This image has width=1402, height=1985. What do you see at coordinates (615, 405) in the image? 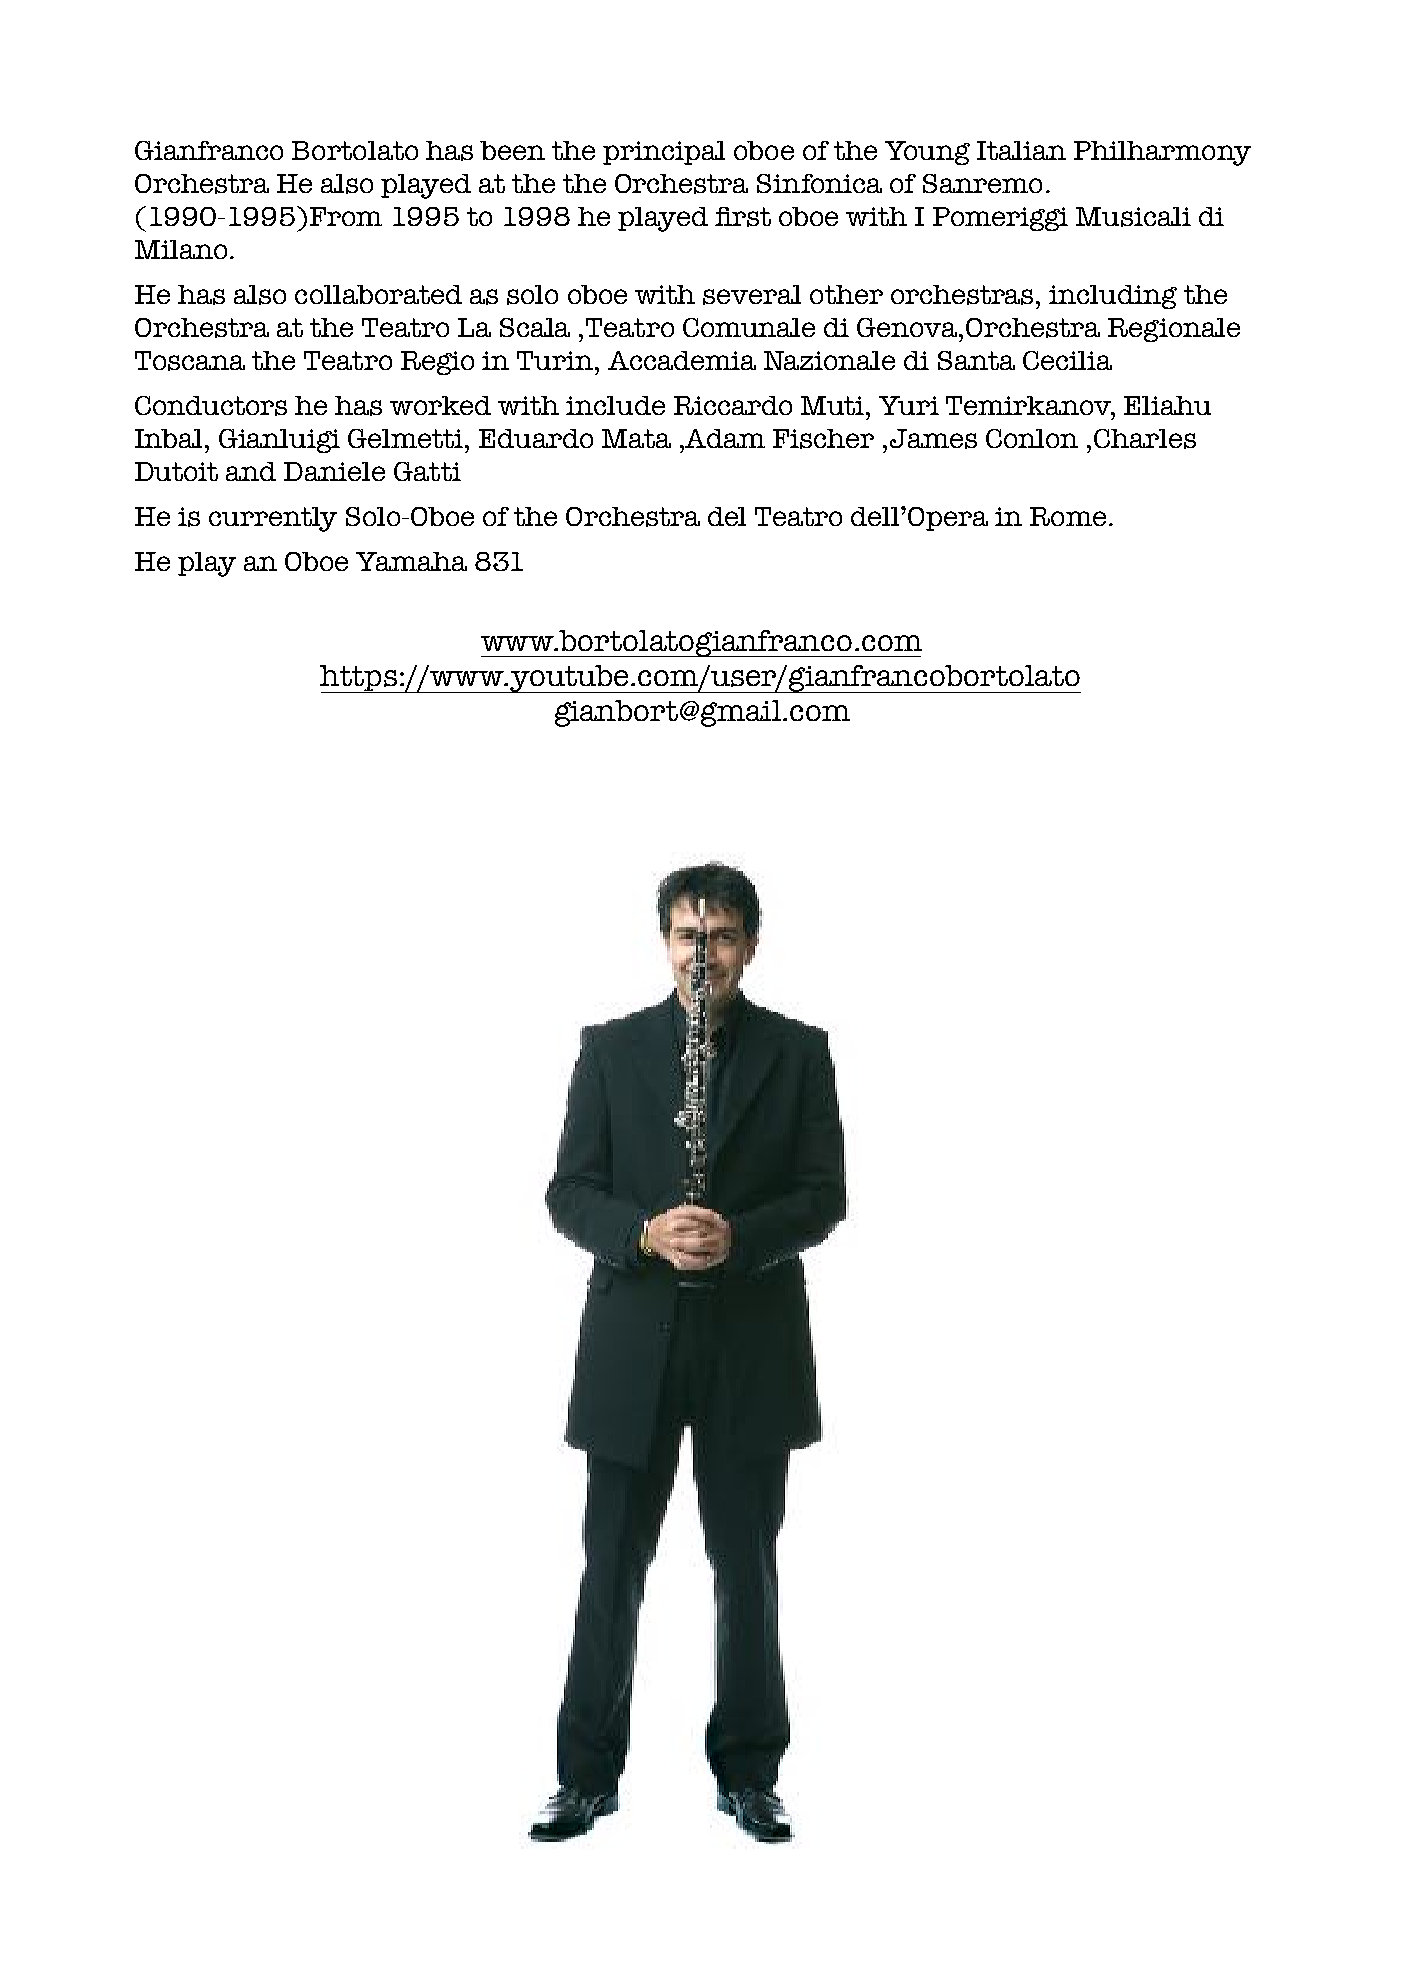
I see `include` at bounding box center [615, 405].
